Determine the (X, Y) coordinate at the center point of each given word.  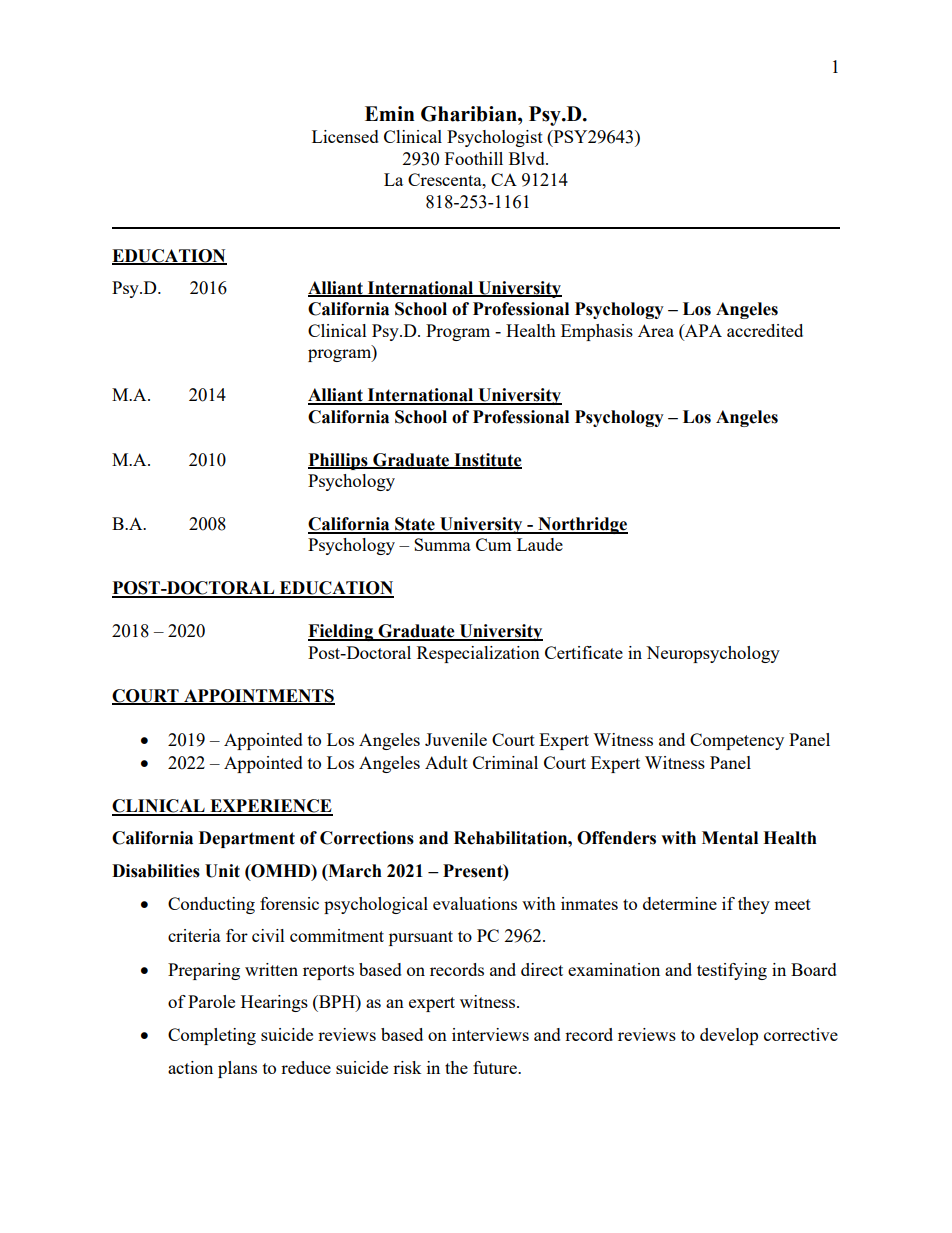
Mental (730, 838)
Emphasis (597, 332)
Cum (494, 544)
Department (247, 839)
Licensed (345, 136)
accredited (765, 330)
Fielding (341, 632)
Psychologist (495, 138)
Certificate (584, 652)
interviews (490, 1034)
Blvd (528, 158)
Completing (212, 1036)
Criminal (505, 762)
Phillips (339, 461)
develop (729, 1036)
